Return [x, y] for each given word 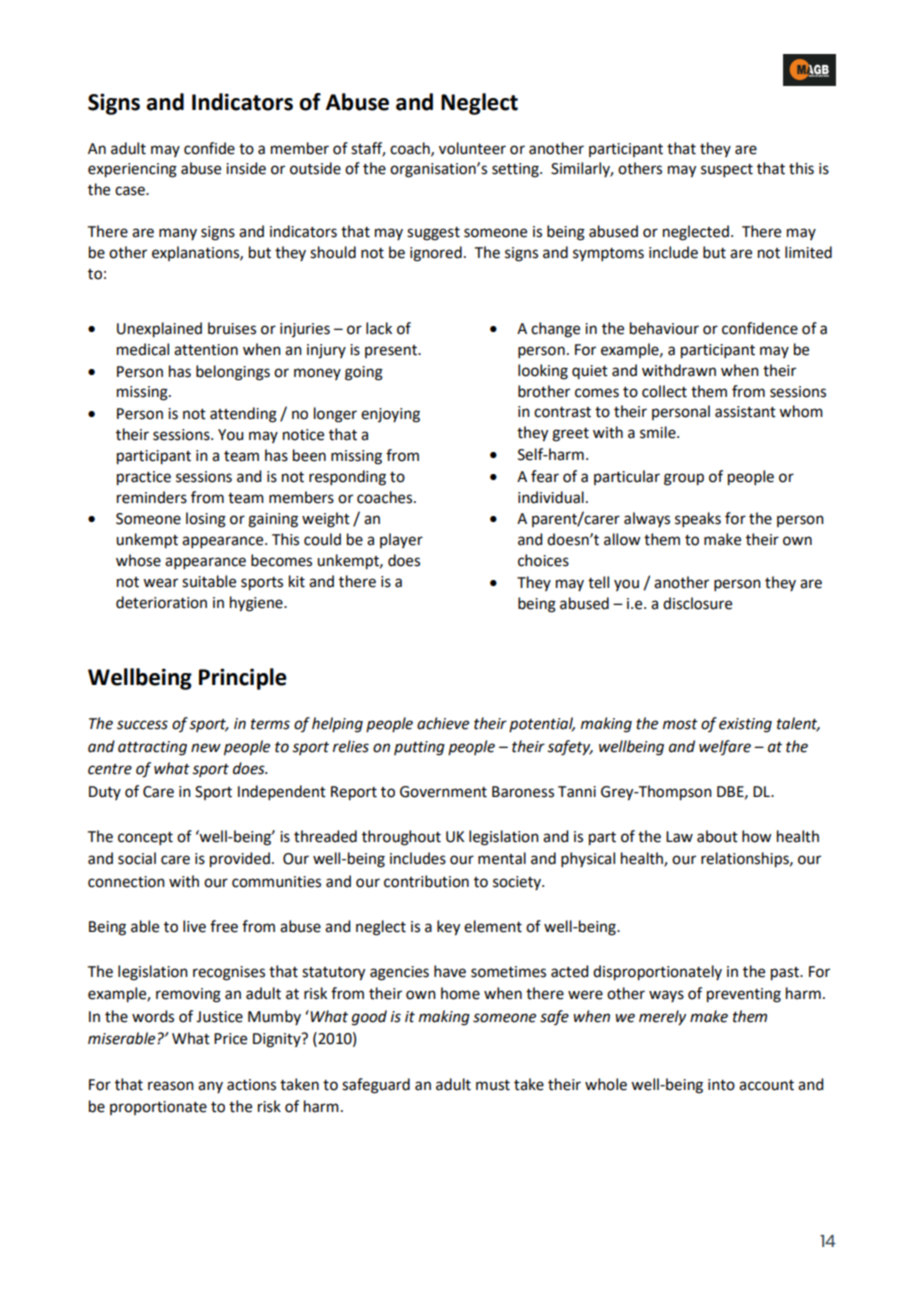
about [717, 836]
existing [745, 725]
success [142, 725]
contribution [426, 881]
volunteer [472, 148]
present [392, 351]
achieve [443, 723]
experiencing [132, 170]
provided [240, 860]
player [401, 540]
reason [171, 1086]
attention [206, 350]
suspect [727, 170]
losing [206, 520]
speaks [698, 519]
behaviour [664, 328]
